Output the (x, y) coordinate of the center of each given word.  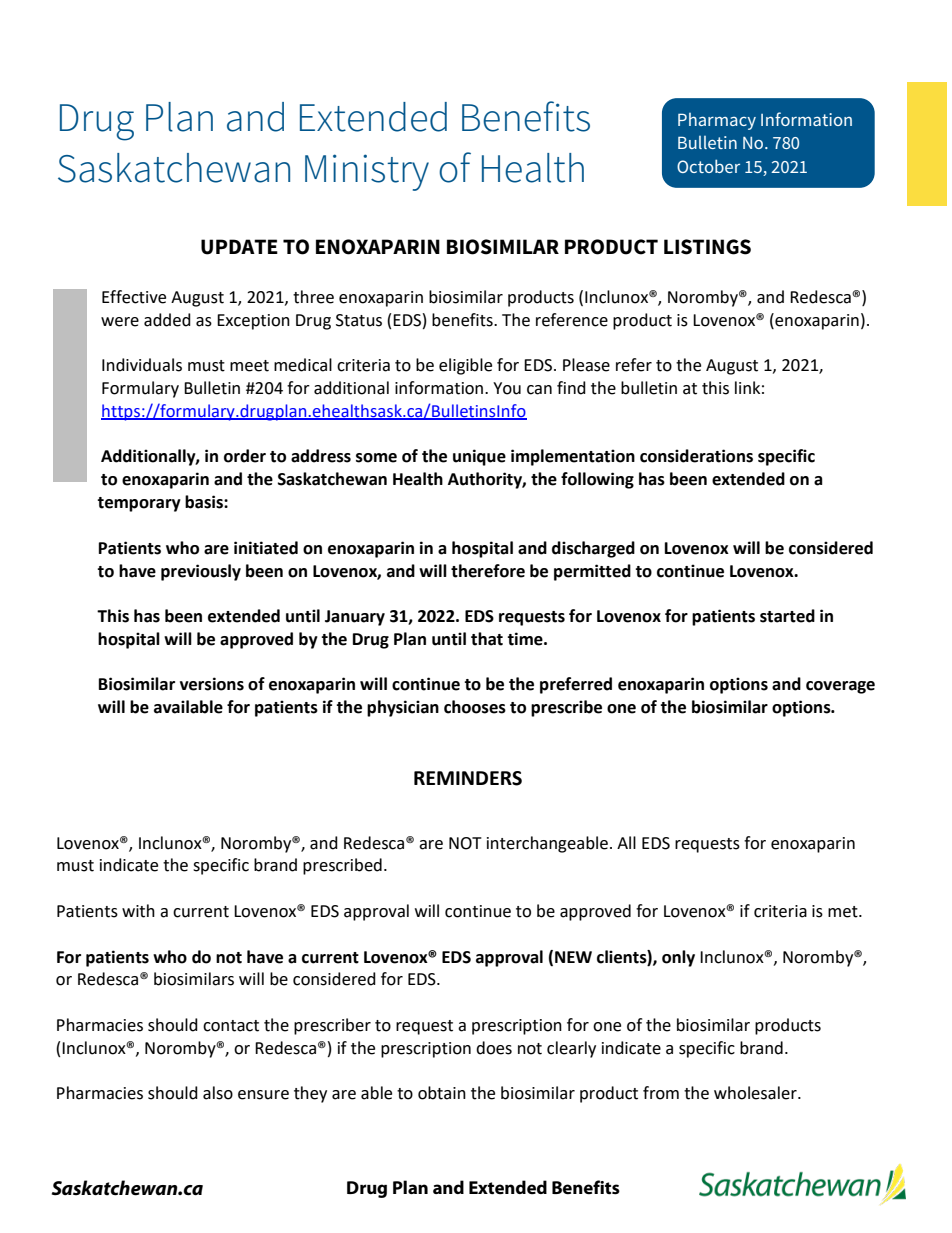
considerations (696, 456)
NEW (573, 957)
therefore (488, 571)
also (218, 1093)
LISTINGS (707, 247)
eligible (465, 366)
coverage (840, 687)
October (708, 166)
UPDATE (239, 247)
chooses (475, 707)
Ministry (367, 172)
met (844, 912)
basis (205, 502)
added (167, 320)
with (138, 911)
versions (212, 684)
